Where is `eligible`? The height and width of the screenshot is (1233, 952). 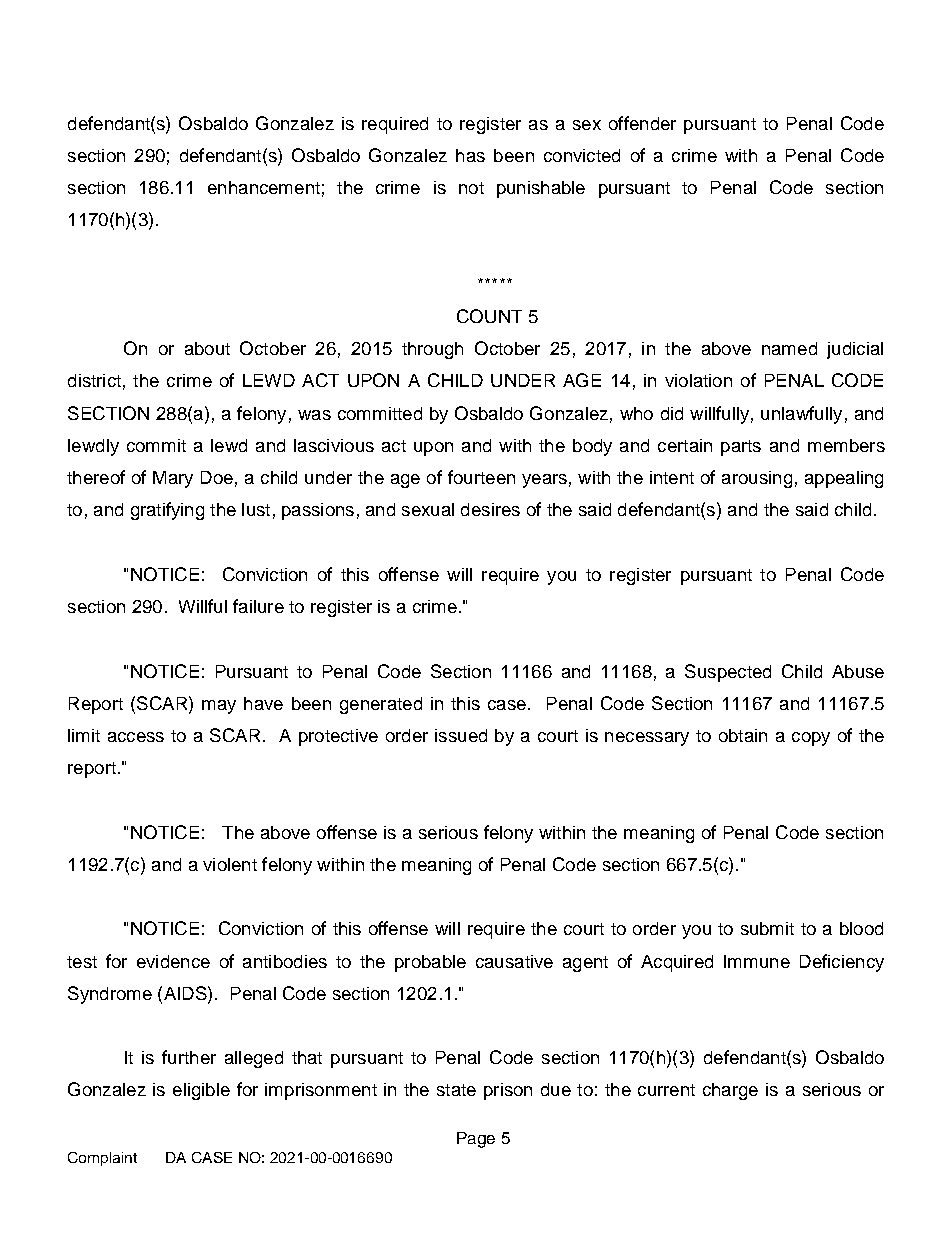 eligible is located at coordinates (201, 1091).
